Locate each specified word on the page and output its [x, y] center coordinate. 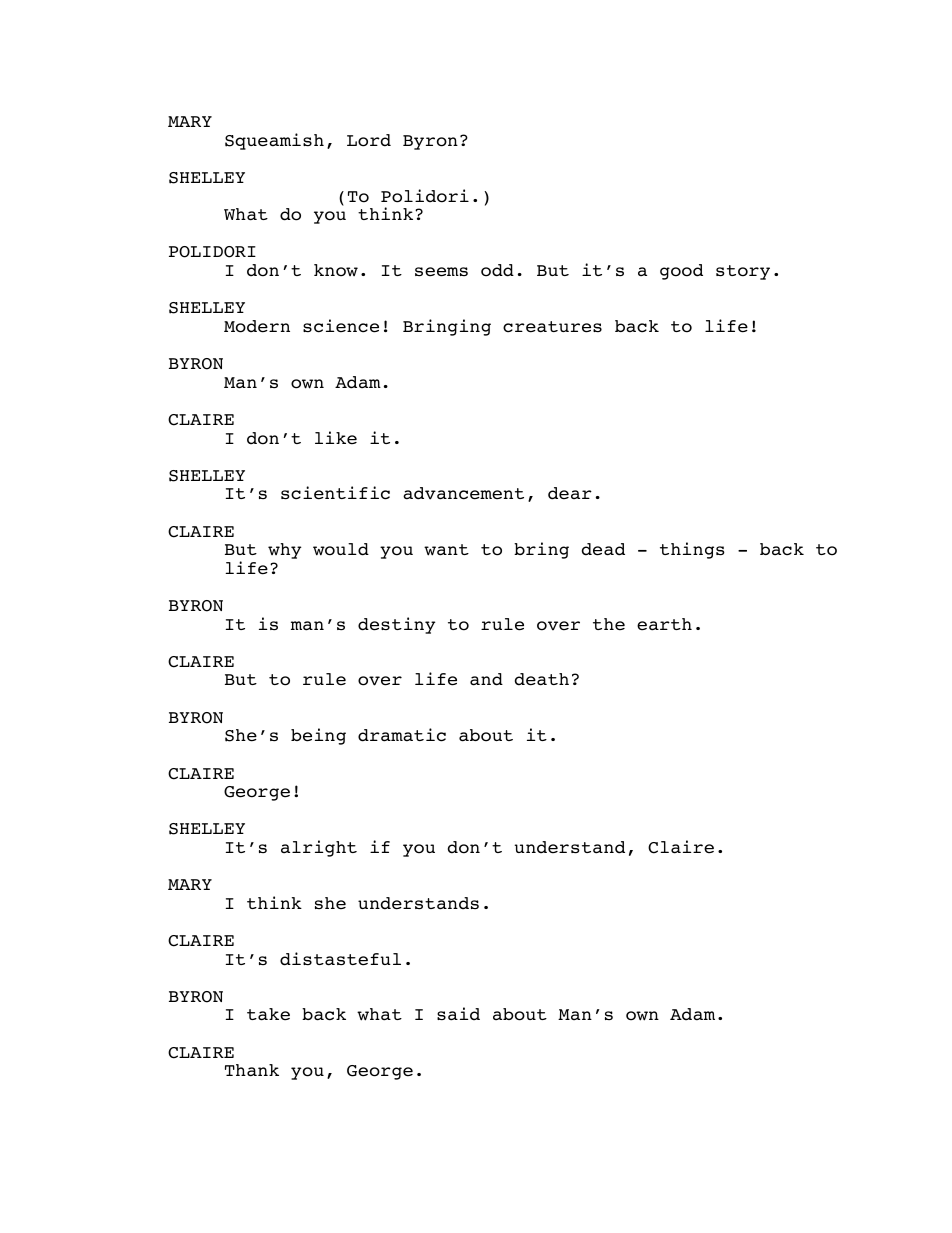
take [268, 1014]
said [458, 1014]
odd [497, 270]
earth [664, 624]
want [446, 550]
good [681, 272]
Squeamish [274, 141]
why [284, 551]
